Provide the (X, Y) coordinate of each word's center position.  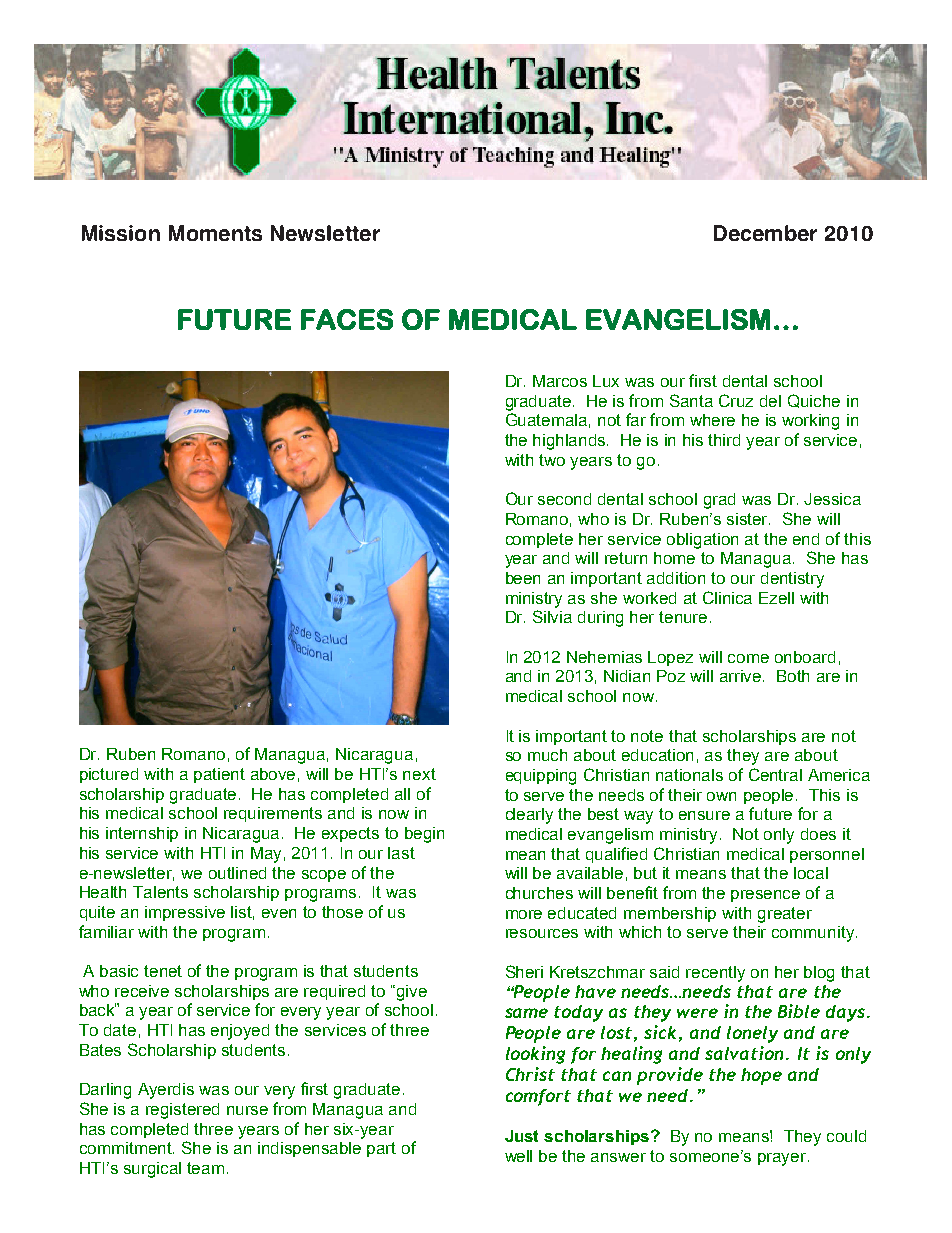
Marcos (560, 381)
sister (748, 519)
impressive (185, 913)
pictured (109, 775)
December (765, 233)
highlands (570, 442)
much (547, 755)
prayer (783, 1159)
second (564, 499)
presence (765, 896)
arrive (742, 676)
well (518, 1156)
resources (542, 933)
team (205, 1168)
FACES (347, 319)
